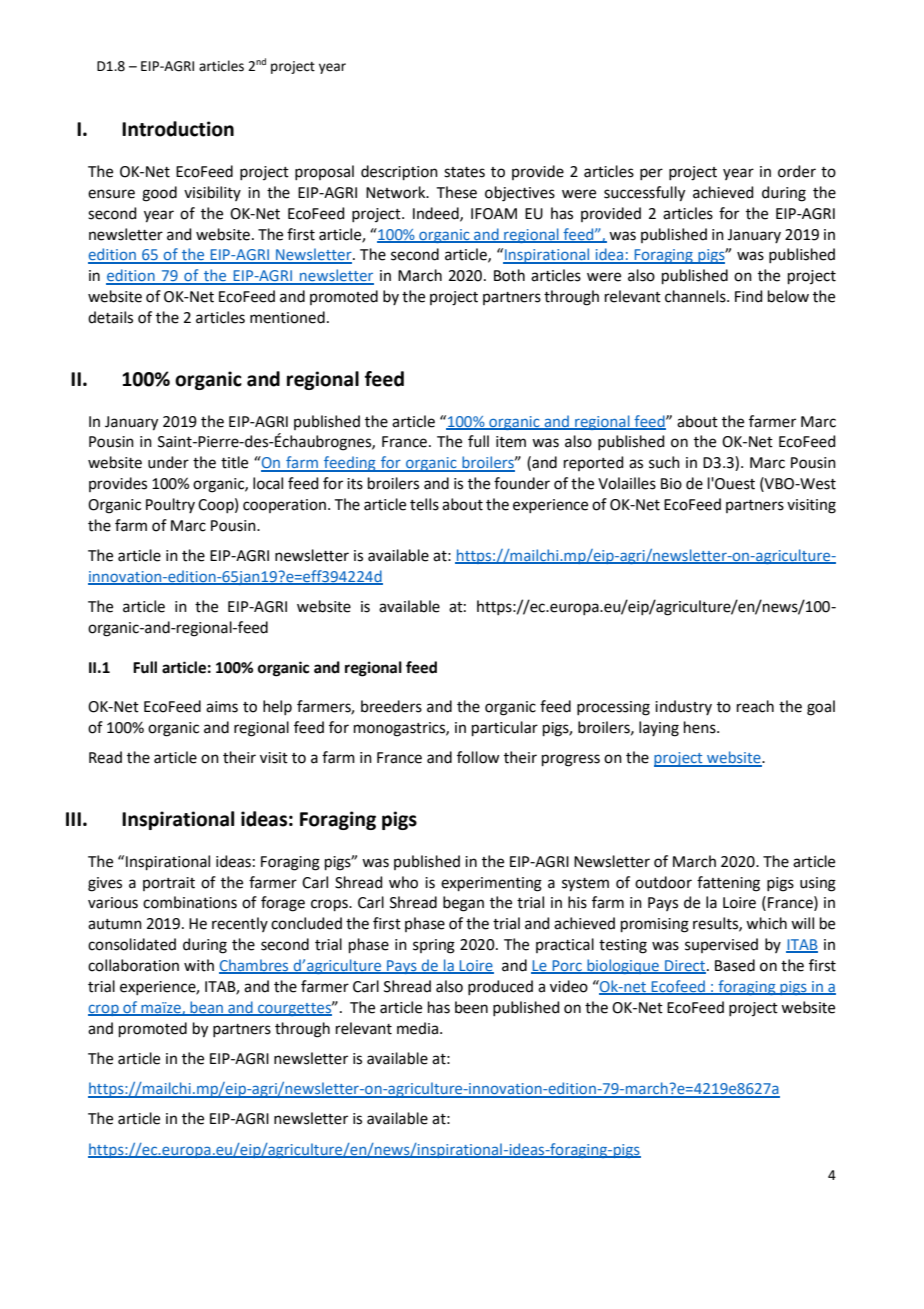  I want to click on bean, so click(206, 1008).
